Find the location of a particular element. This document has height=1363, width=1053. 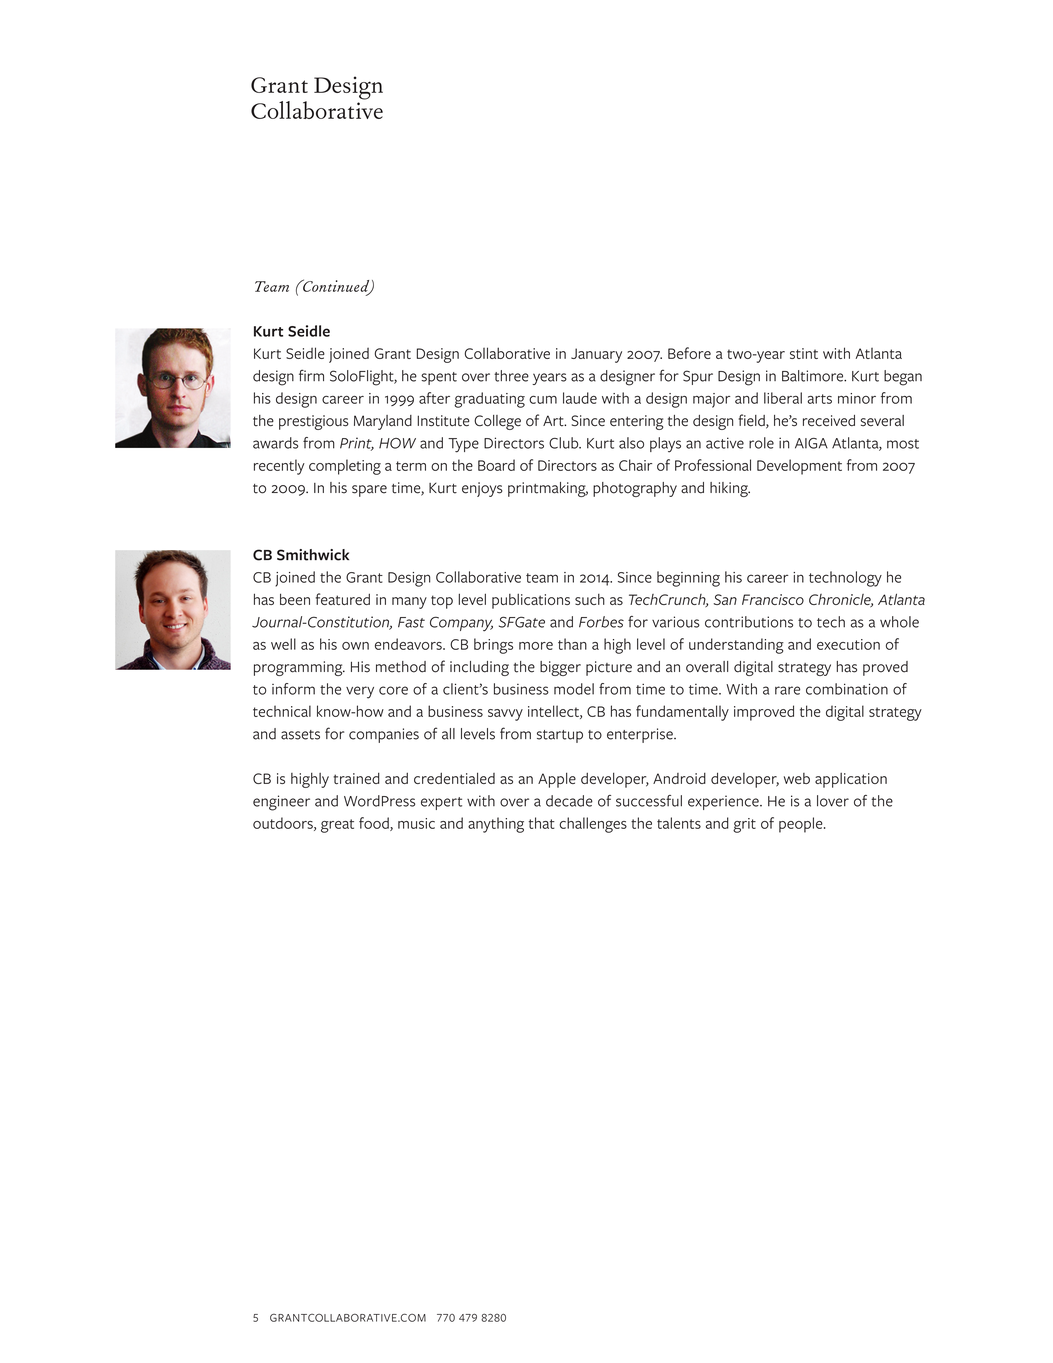

Continued is located at coordinates (336, 286).
